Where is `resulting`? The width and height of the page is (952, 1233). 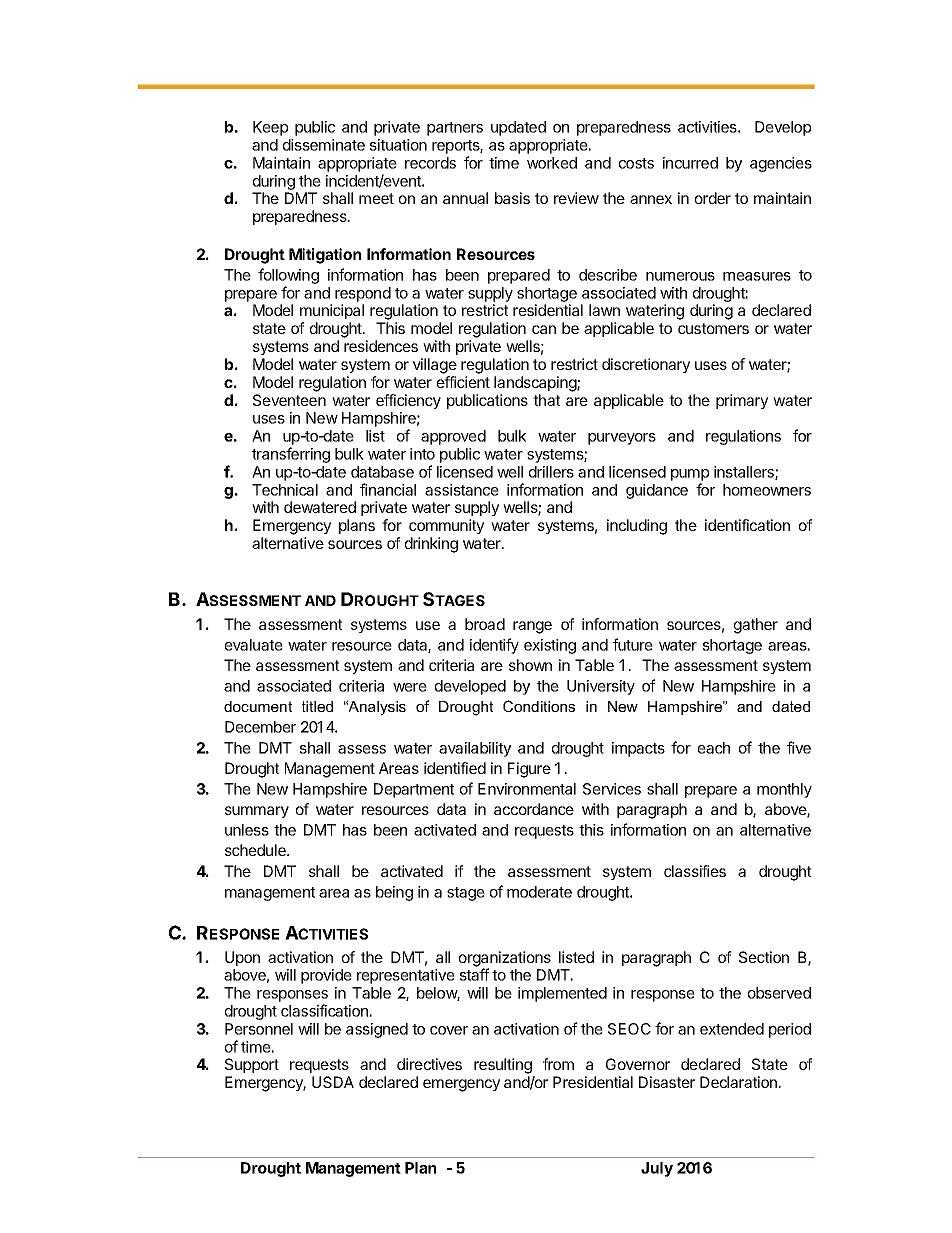 resulting is located at coordinates (503, 1066).
